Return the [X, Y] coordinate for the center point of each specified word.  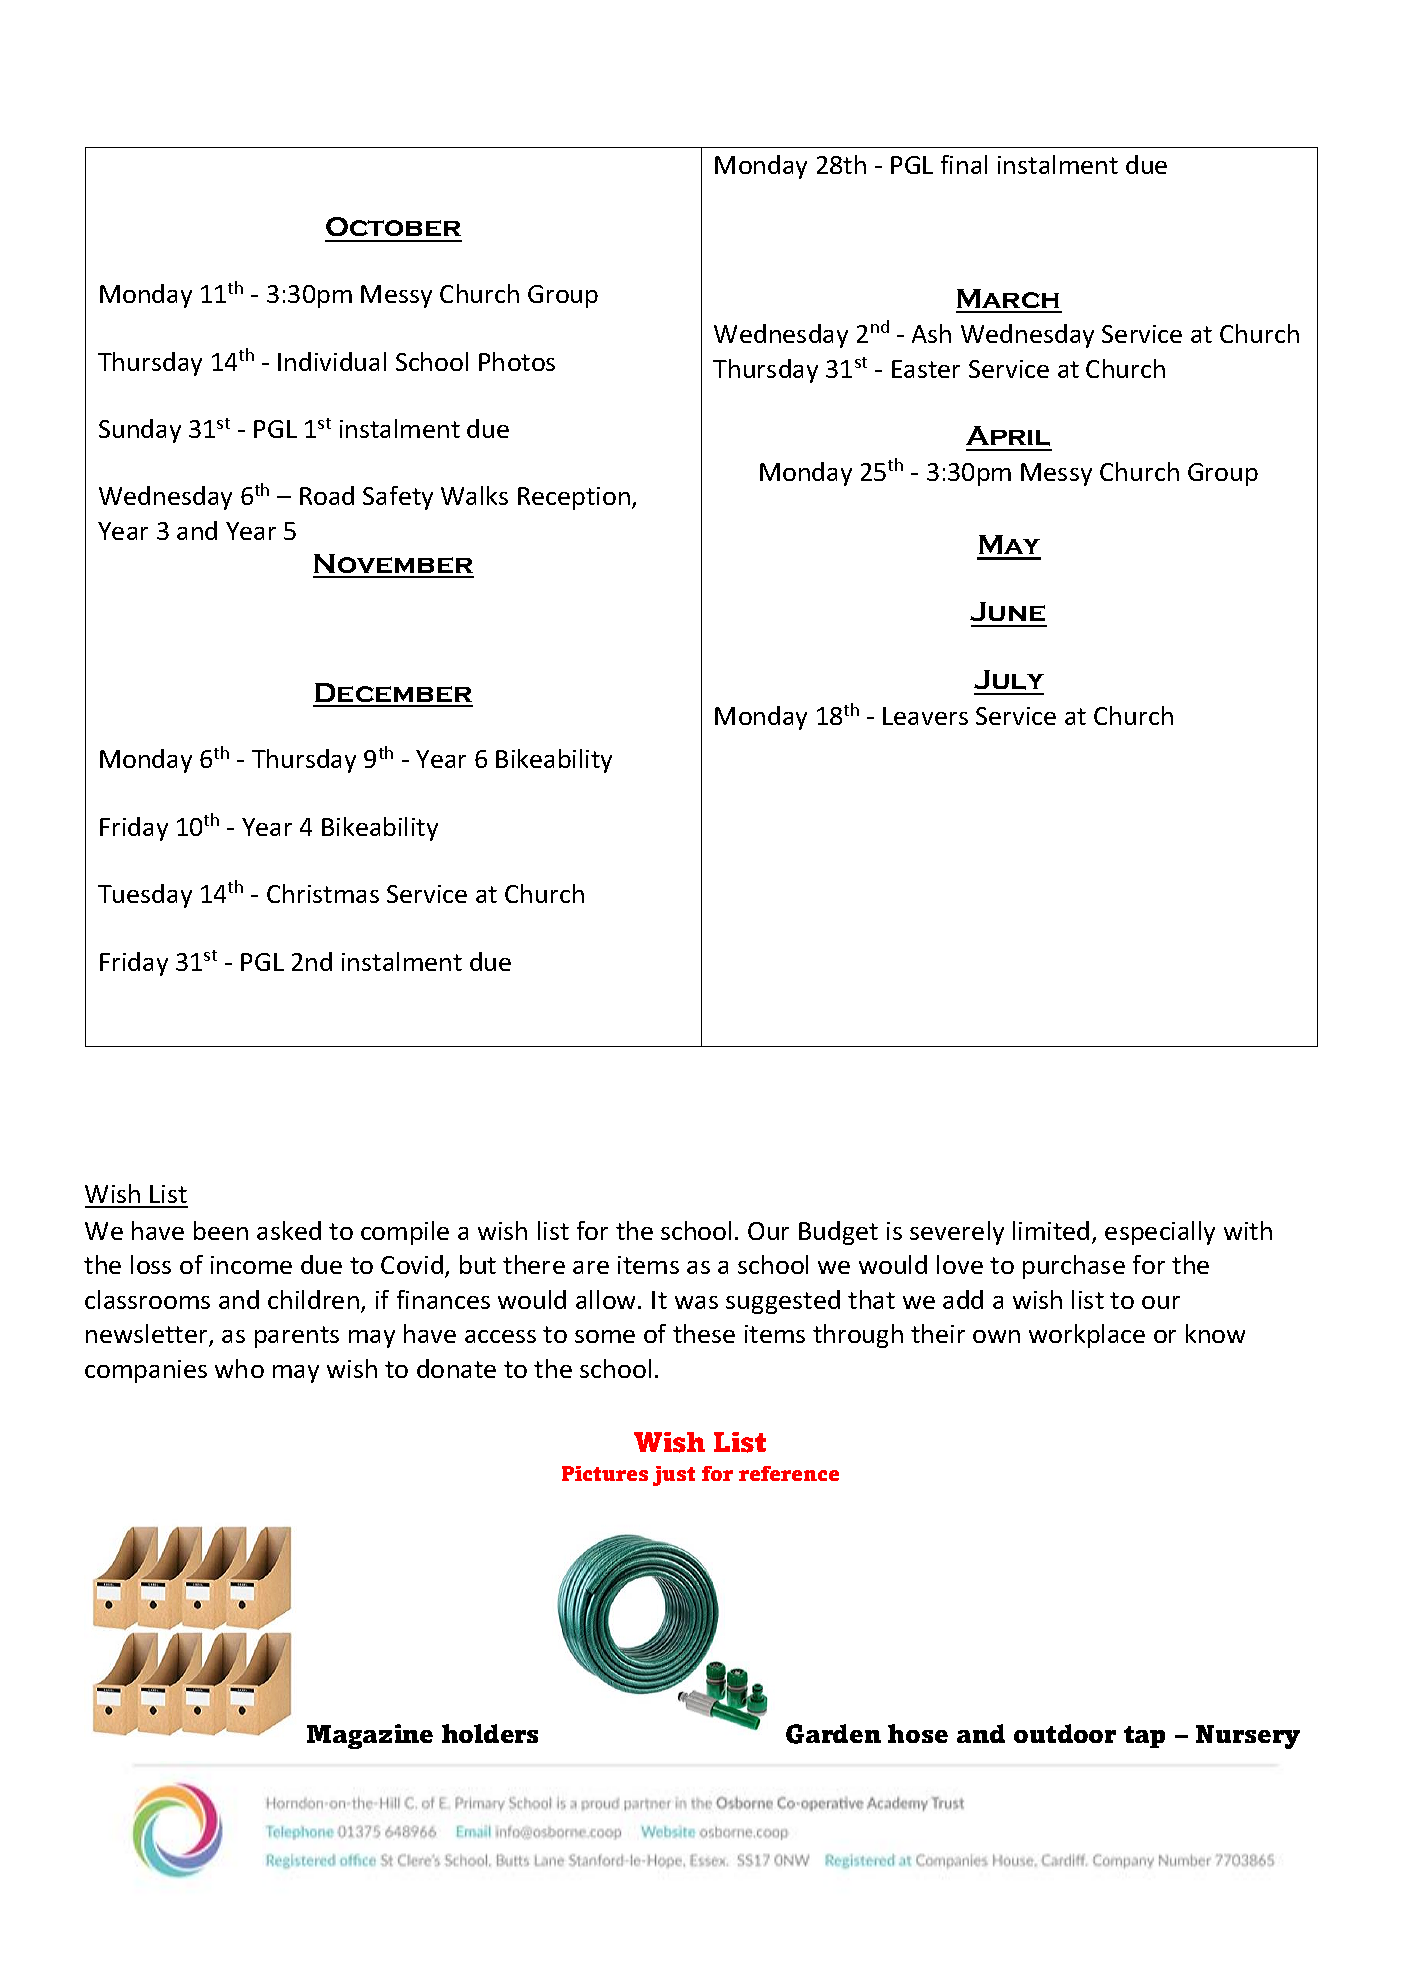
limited [1051, 1230]
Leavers [925, 716]
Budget [838, 1233]
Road [327, 495]
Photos [517, 361]
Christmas [323, 893]
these [704, 1333]
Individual [332, 361]
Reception [574, 498]
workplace [1087, 1336]
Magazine [370, 1736]
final [964, 164]
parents [297, 1337]
